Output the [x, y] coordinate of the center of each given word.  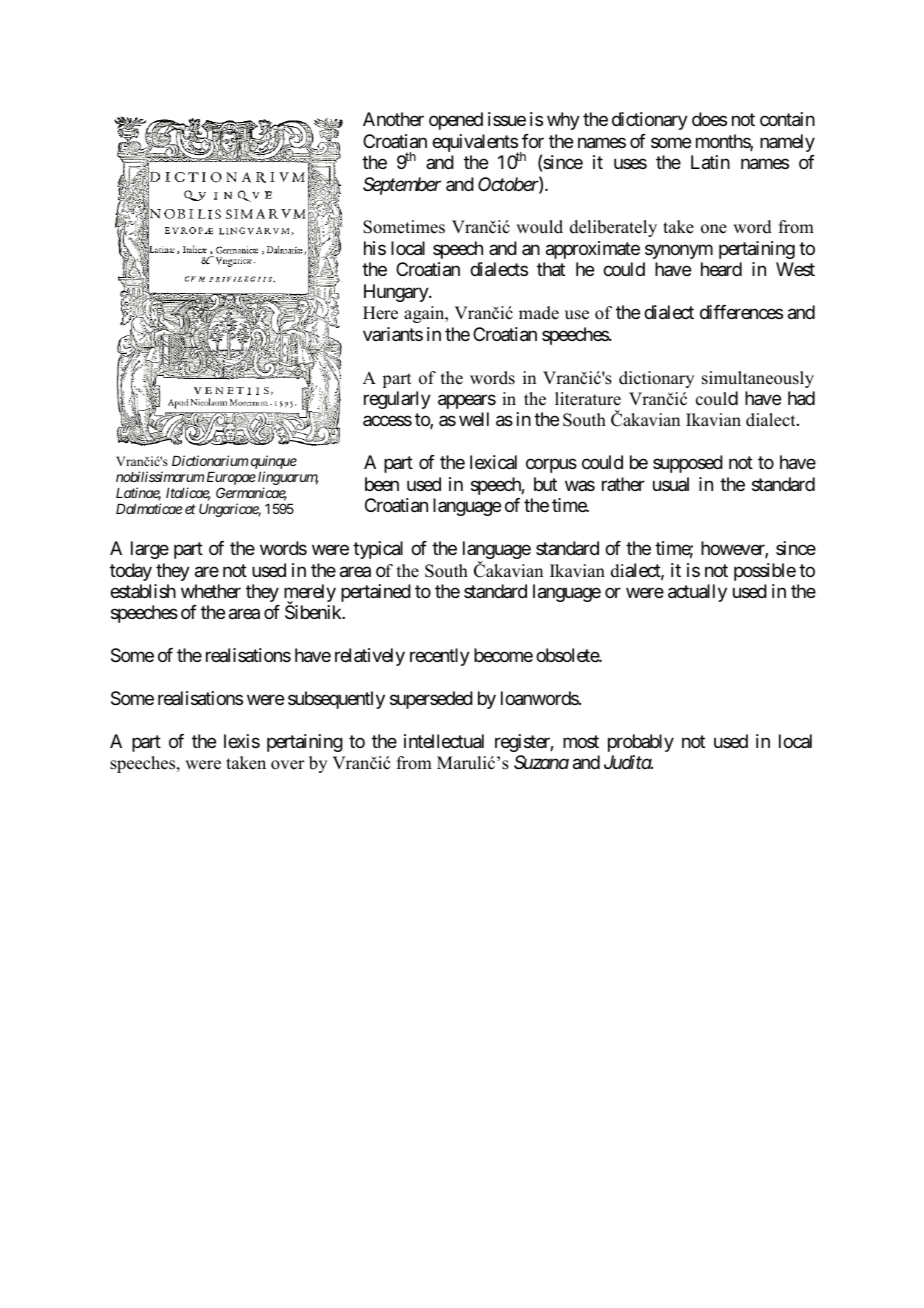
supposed [688, 464]
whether [211, 591]
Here [380, 313]
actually [697, 593]
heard [721, 269]
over [288, 765]
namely [787, 143]
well [474, 419]
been [382, 484]
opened [456, 121]
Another [393, 119]
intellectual [444, 741]
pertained [376, 593]
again [425, 314]
